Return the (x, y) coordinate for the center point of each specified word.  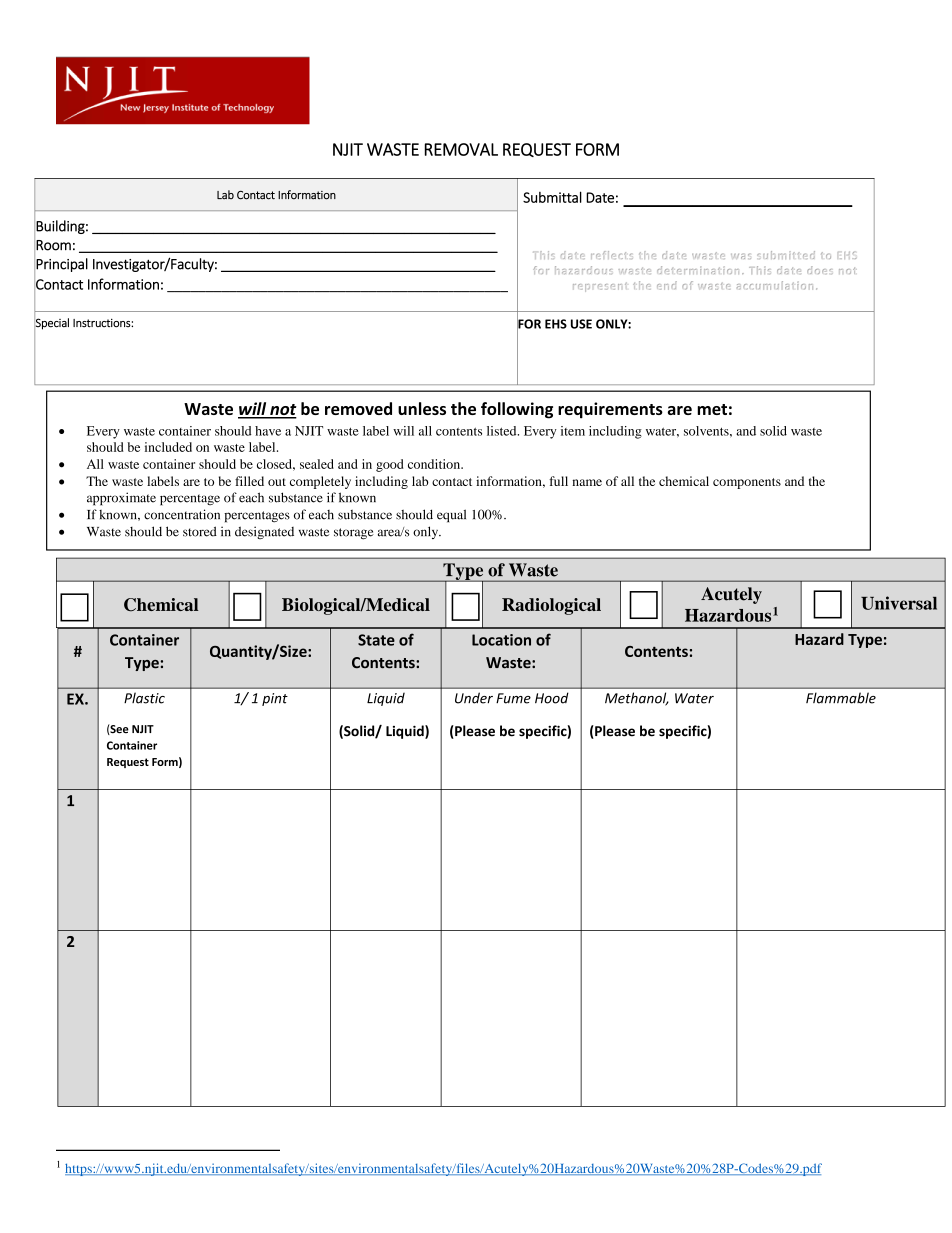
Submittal (552, 197)
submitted (786, 255)
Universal (899, 603)
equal (451, 516)
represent (600, 287)
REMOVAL (461, 149)
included (168, 447)
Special (51, 324)
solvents (707, 431)
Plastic (144, 698)
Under (474, 698)
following (517, 410)
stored (200, 531)
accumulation (775, 285)
